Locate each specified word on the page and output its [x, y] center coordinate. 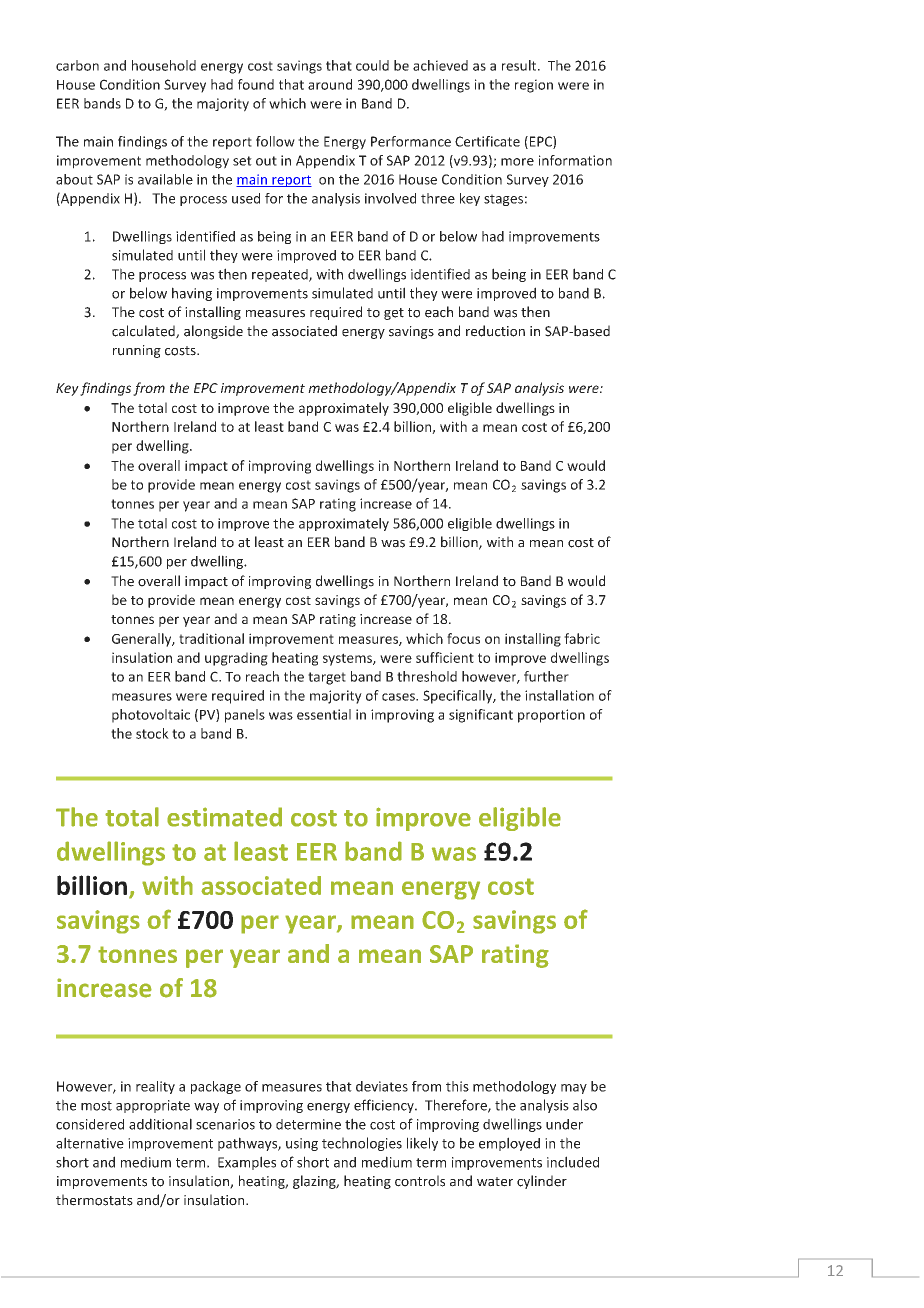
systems [348, 659]
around [330, 84]
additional [160, 1124]
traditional [211, 638]
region [534, 86]
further [546, 676]
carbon [77, 65]
